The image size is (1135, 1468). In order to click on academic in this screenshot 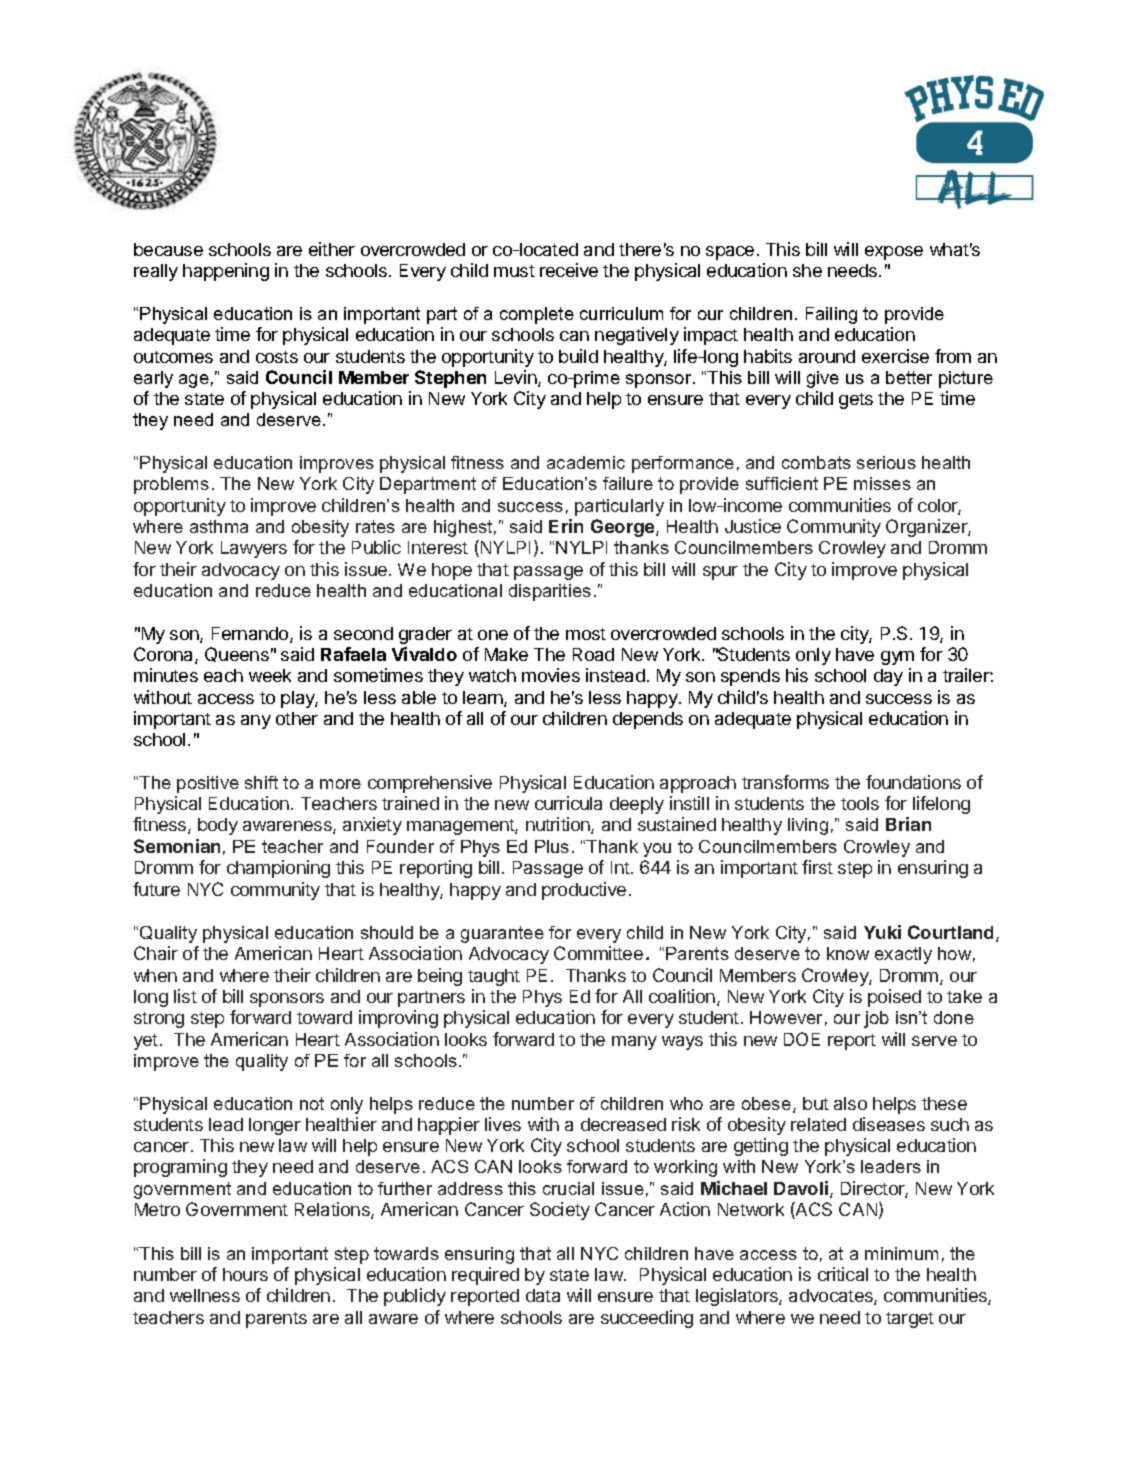, I will do `click(586, 462)`.
